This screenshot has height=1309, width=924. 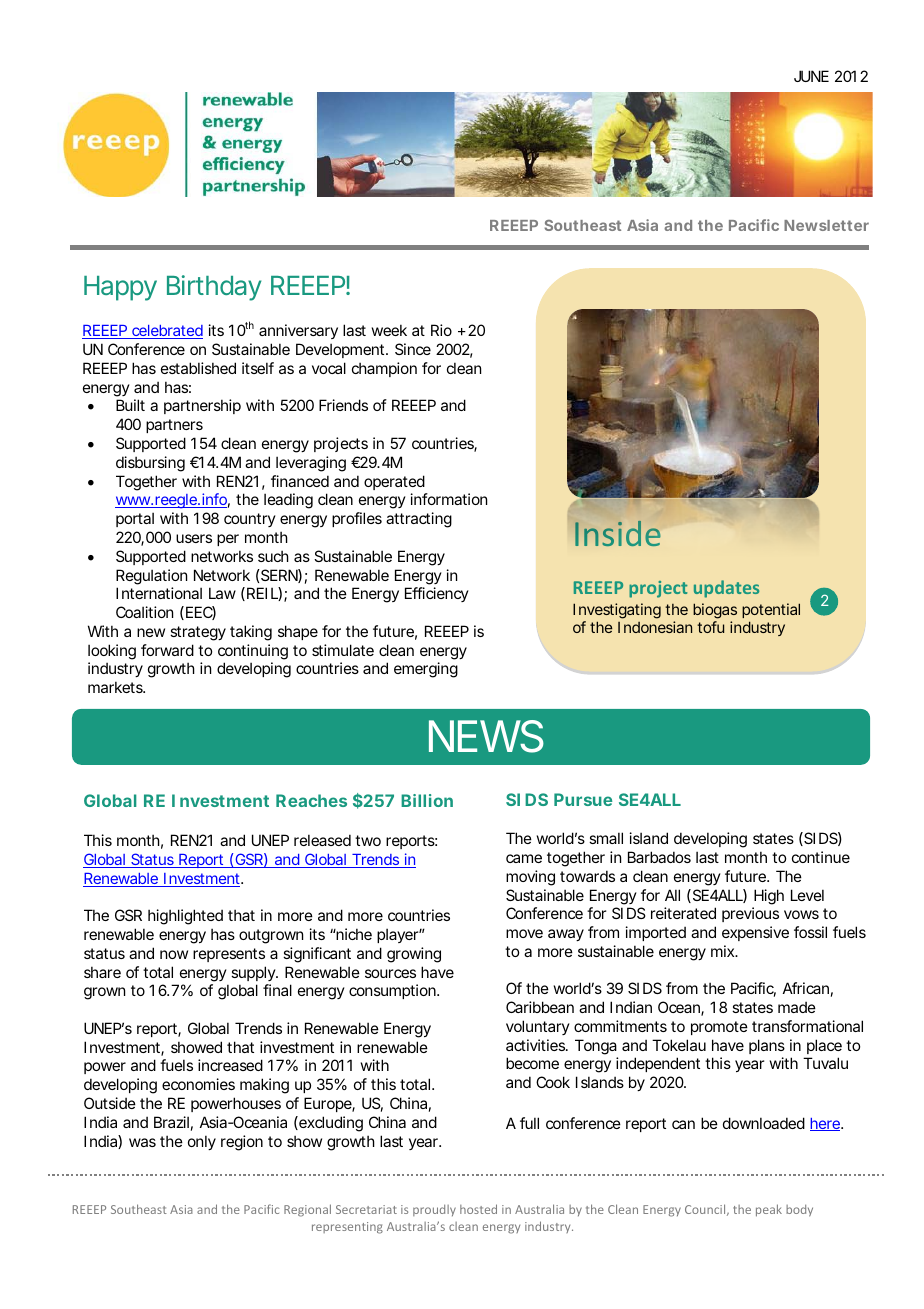 What do you see at coordinates (659, 857) in the screenshot?
I see `Barbados` at bounding box center [659, 857].
